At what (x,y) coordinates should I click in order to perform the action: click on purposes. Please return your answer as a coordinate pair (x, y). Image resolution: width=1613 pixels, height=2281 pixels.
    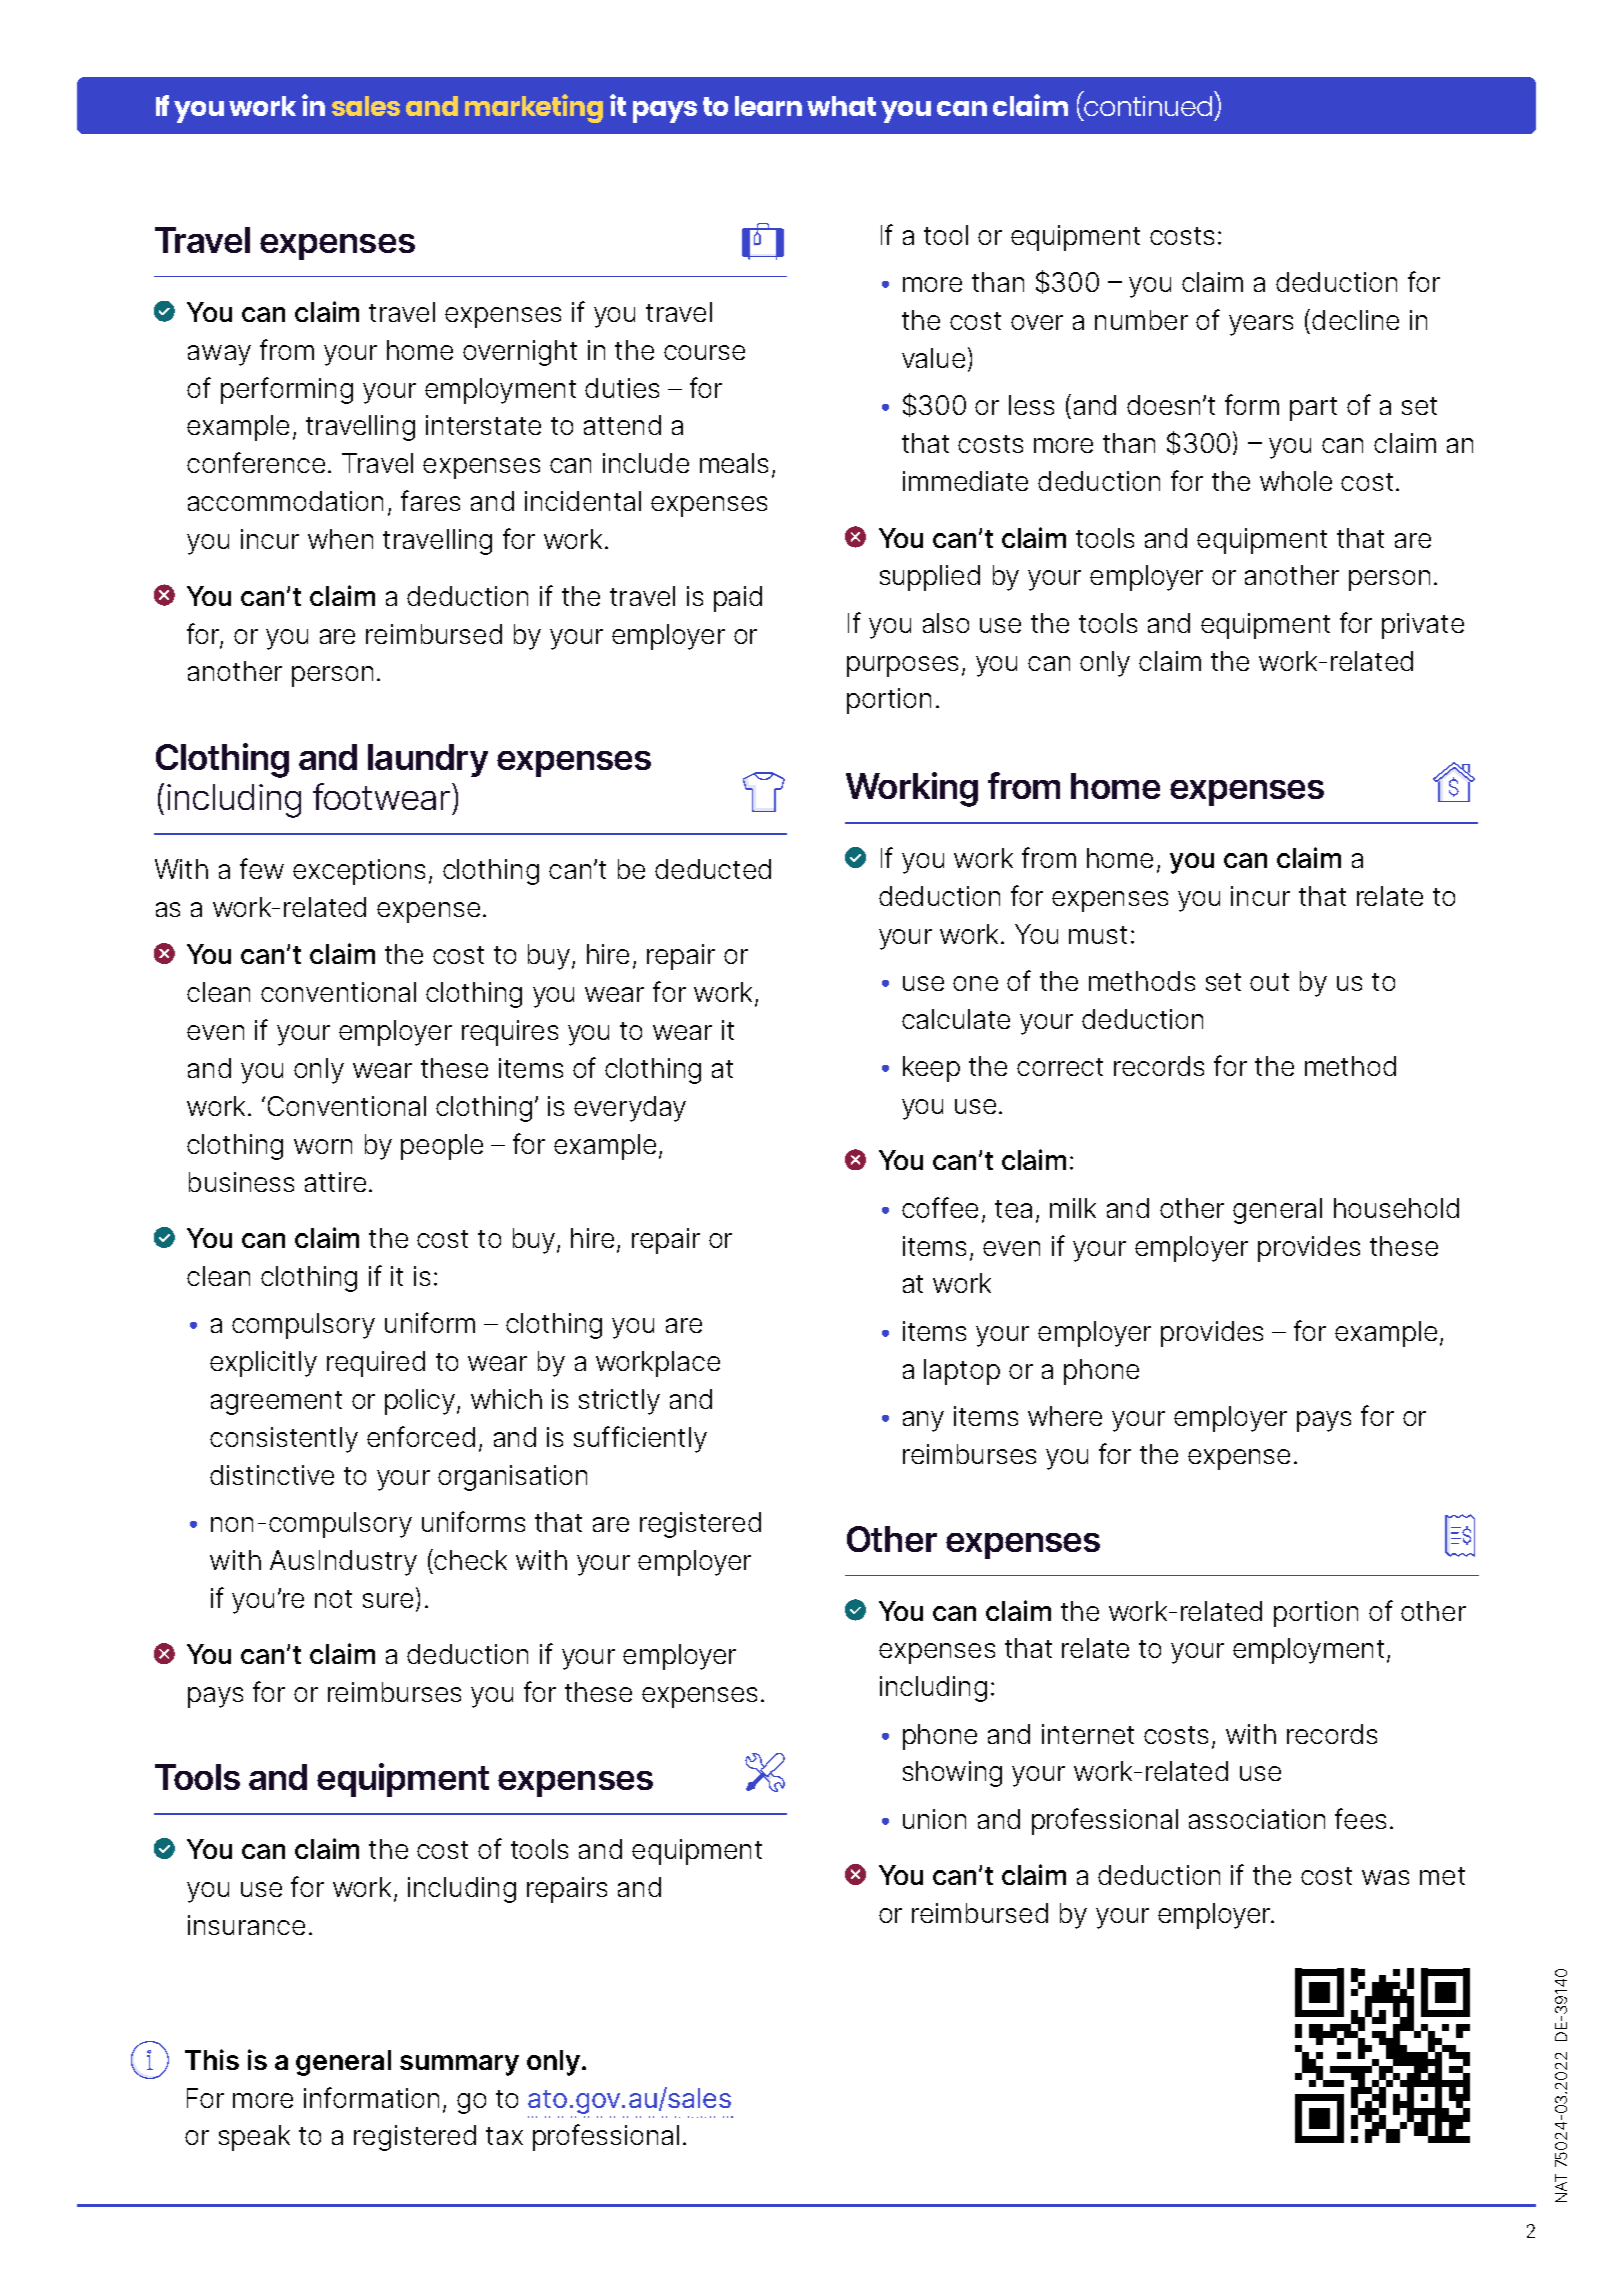
    Looking at the image, I should click on (902, 666).
